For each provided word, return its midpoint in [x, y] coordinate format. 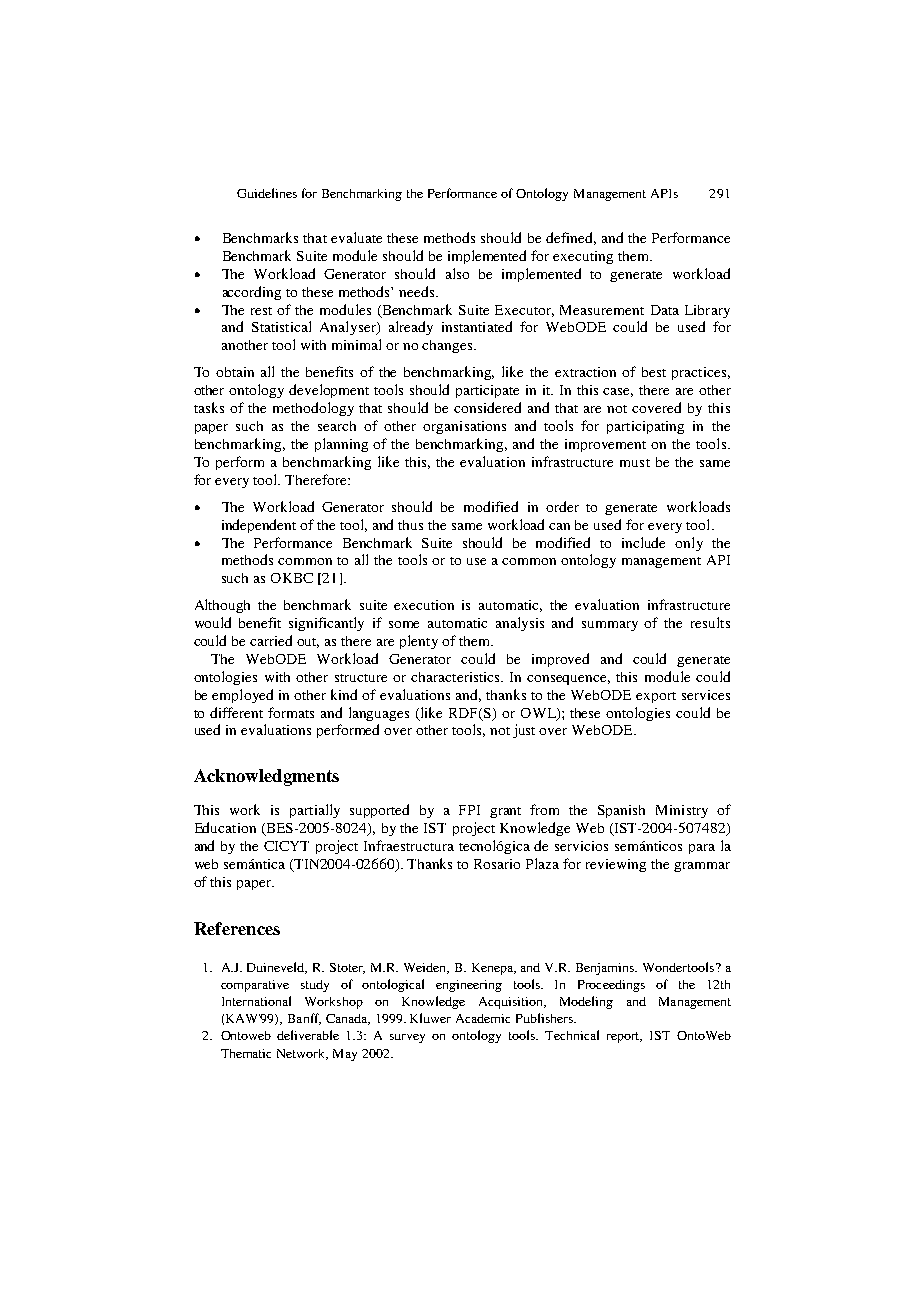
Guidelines [267, 193]
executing [583, 257]
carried [271, 640]
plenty [419, 642]
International [256, 1001]
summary [610, 626]
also [457, 273]
